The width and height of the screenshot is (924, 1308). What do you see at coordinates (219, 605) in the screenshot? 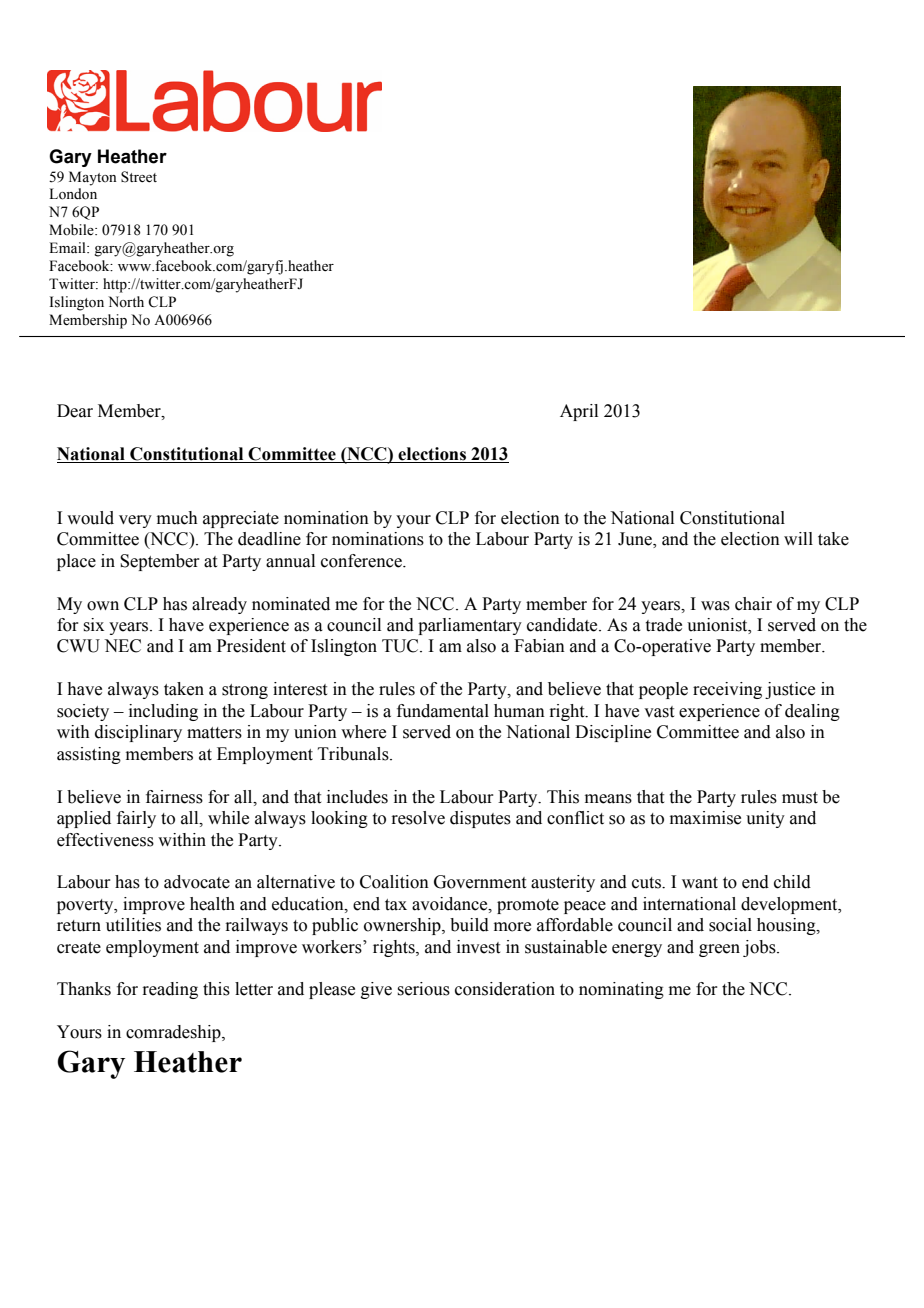
I see `already` at bounding box center [219, 605].
